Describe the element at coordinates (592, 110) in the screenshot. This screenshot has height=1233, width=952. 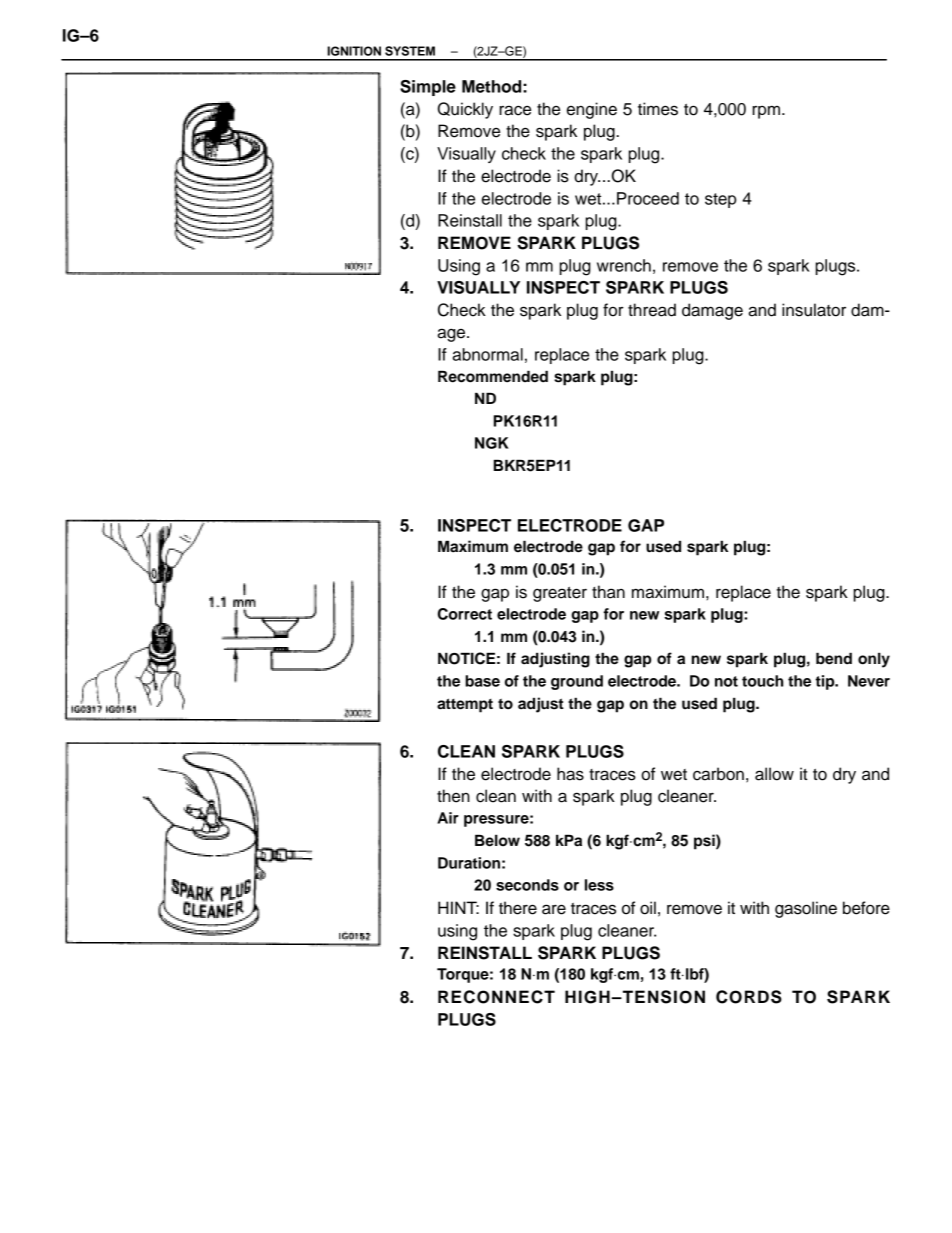
I see `engine` at that location.
